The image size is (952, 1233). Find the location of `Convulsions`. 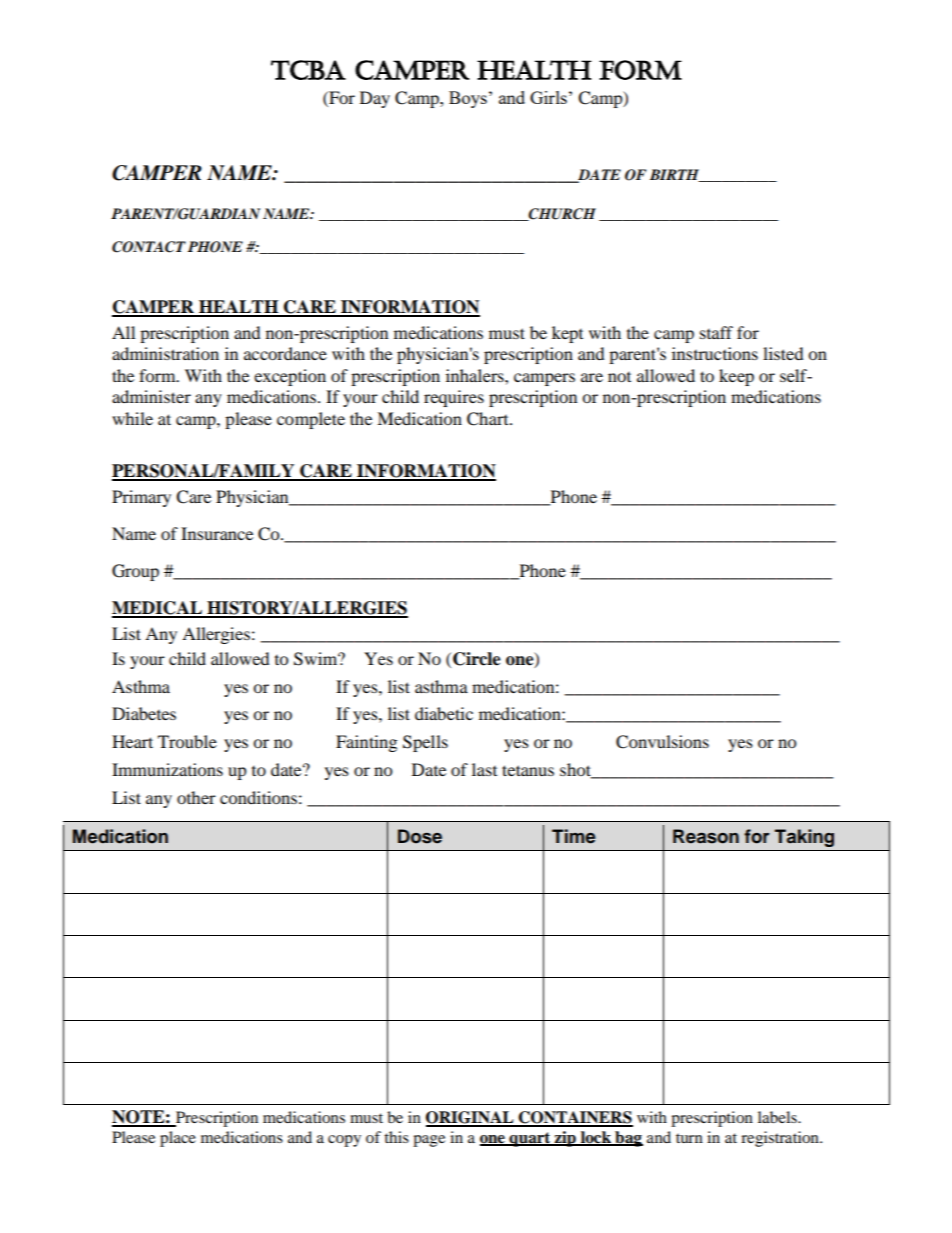

Convulsions is located at coordinates (662, 742).
